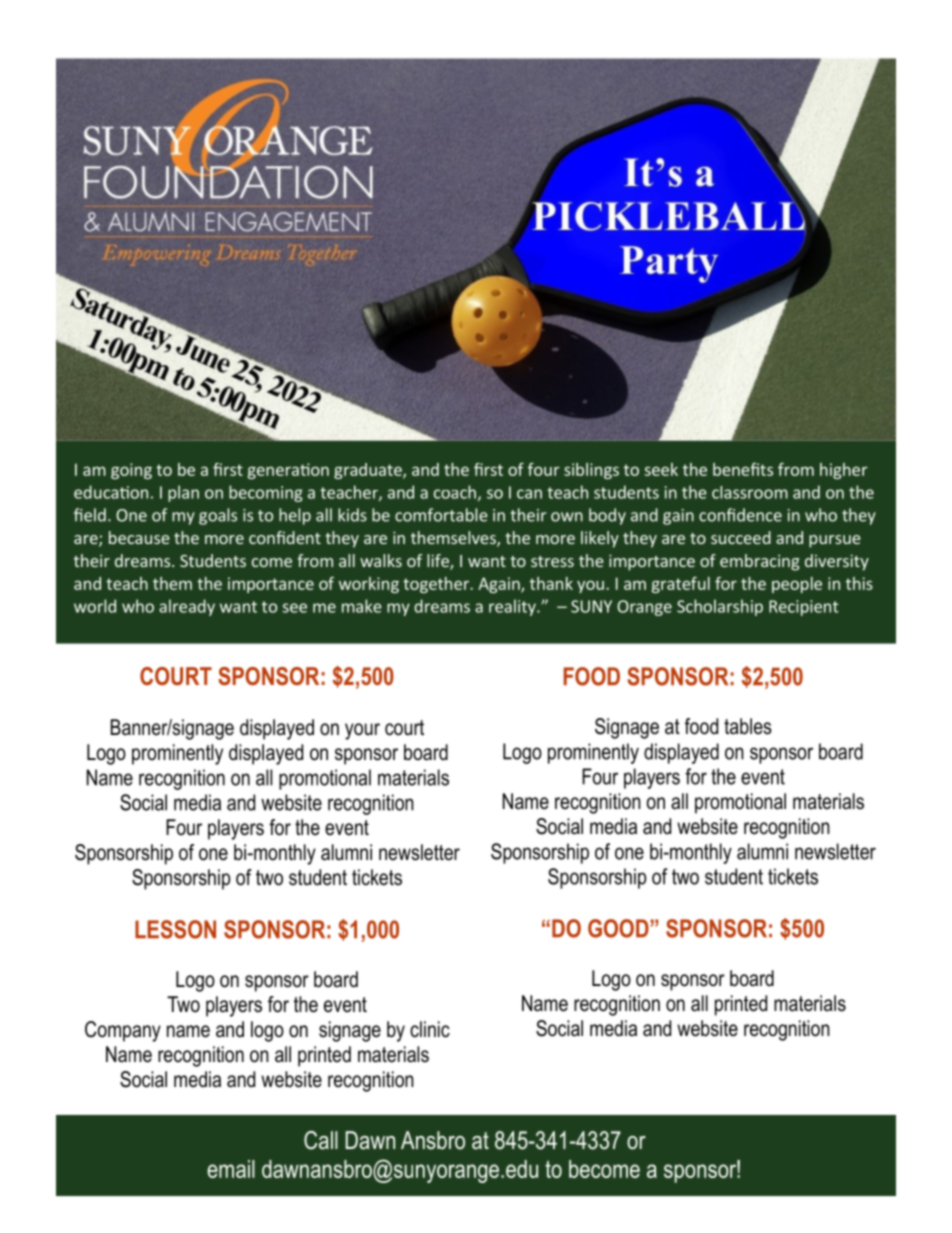  Describe the element at coordinates (455, 492) in the screenshot. I see `coach` at that location.
